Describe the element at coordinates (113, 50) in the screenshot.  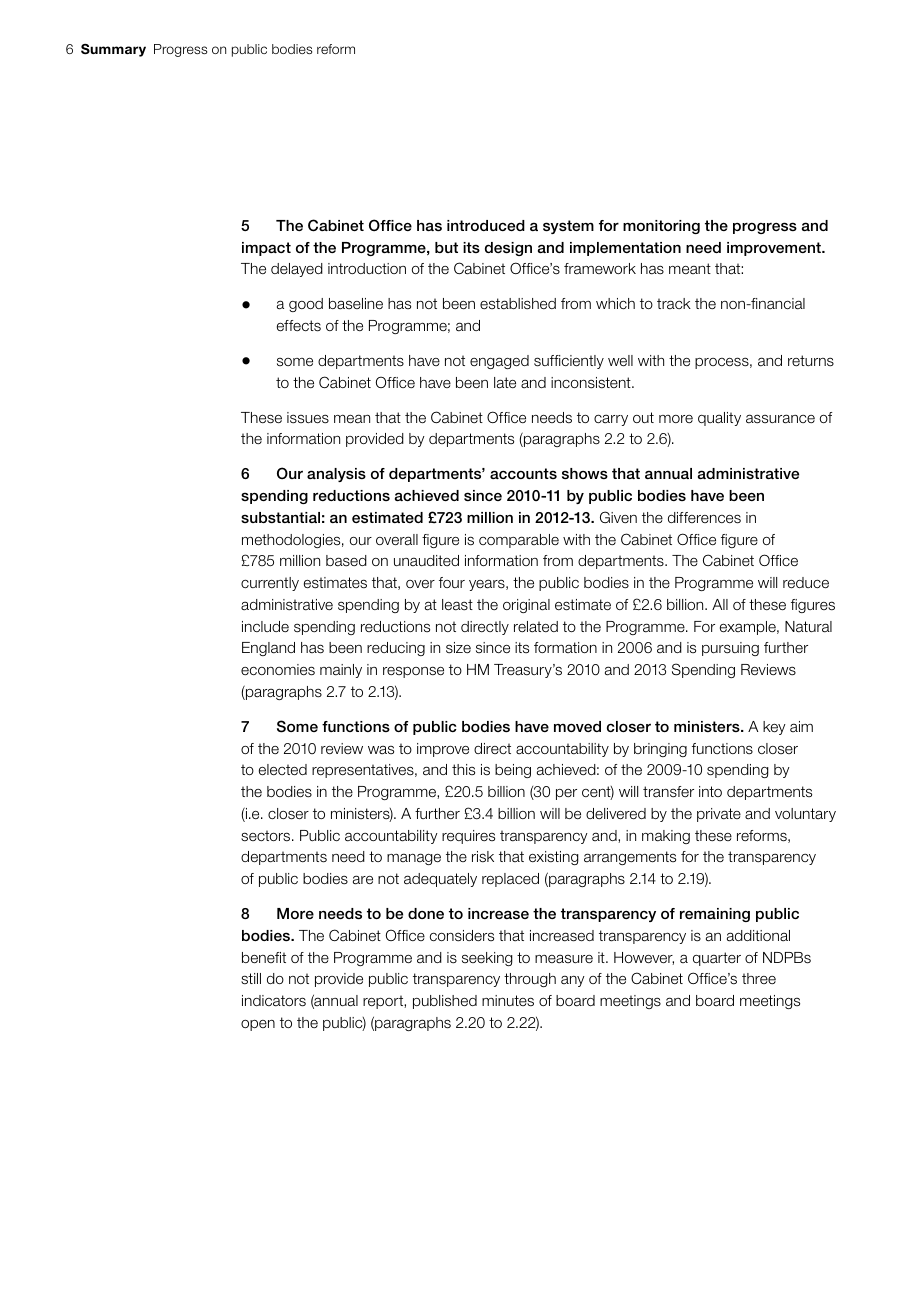
I see `Summary` at that location.
